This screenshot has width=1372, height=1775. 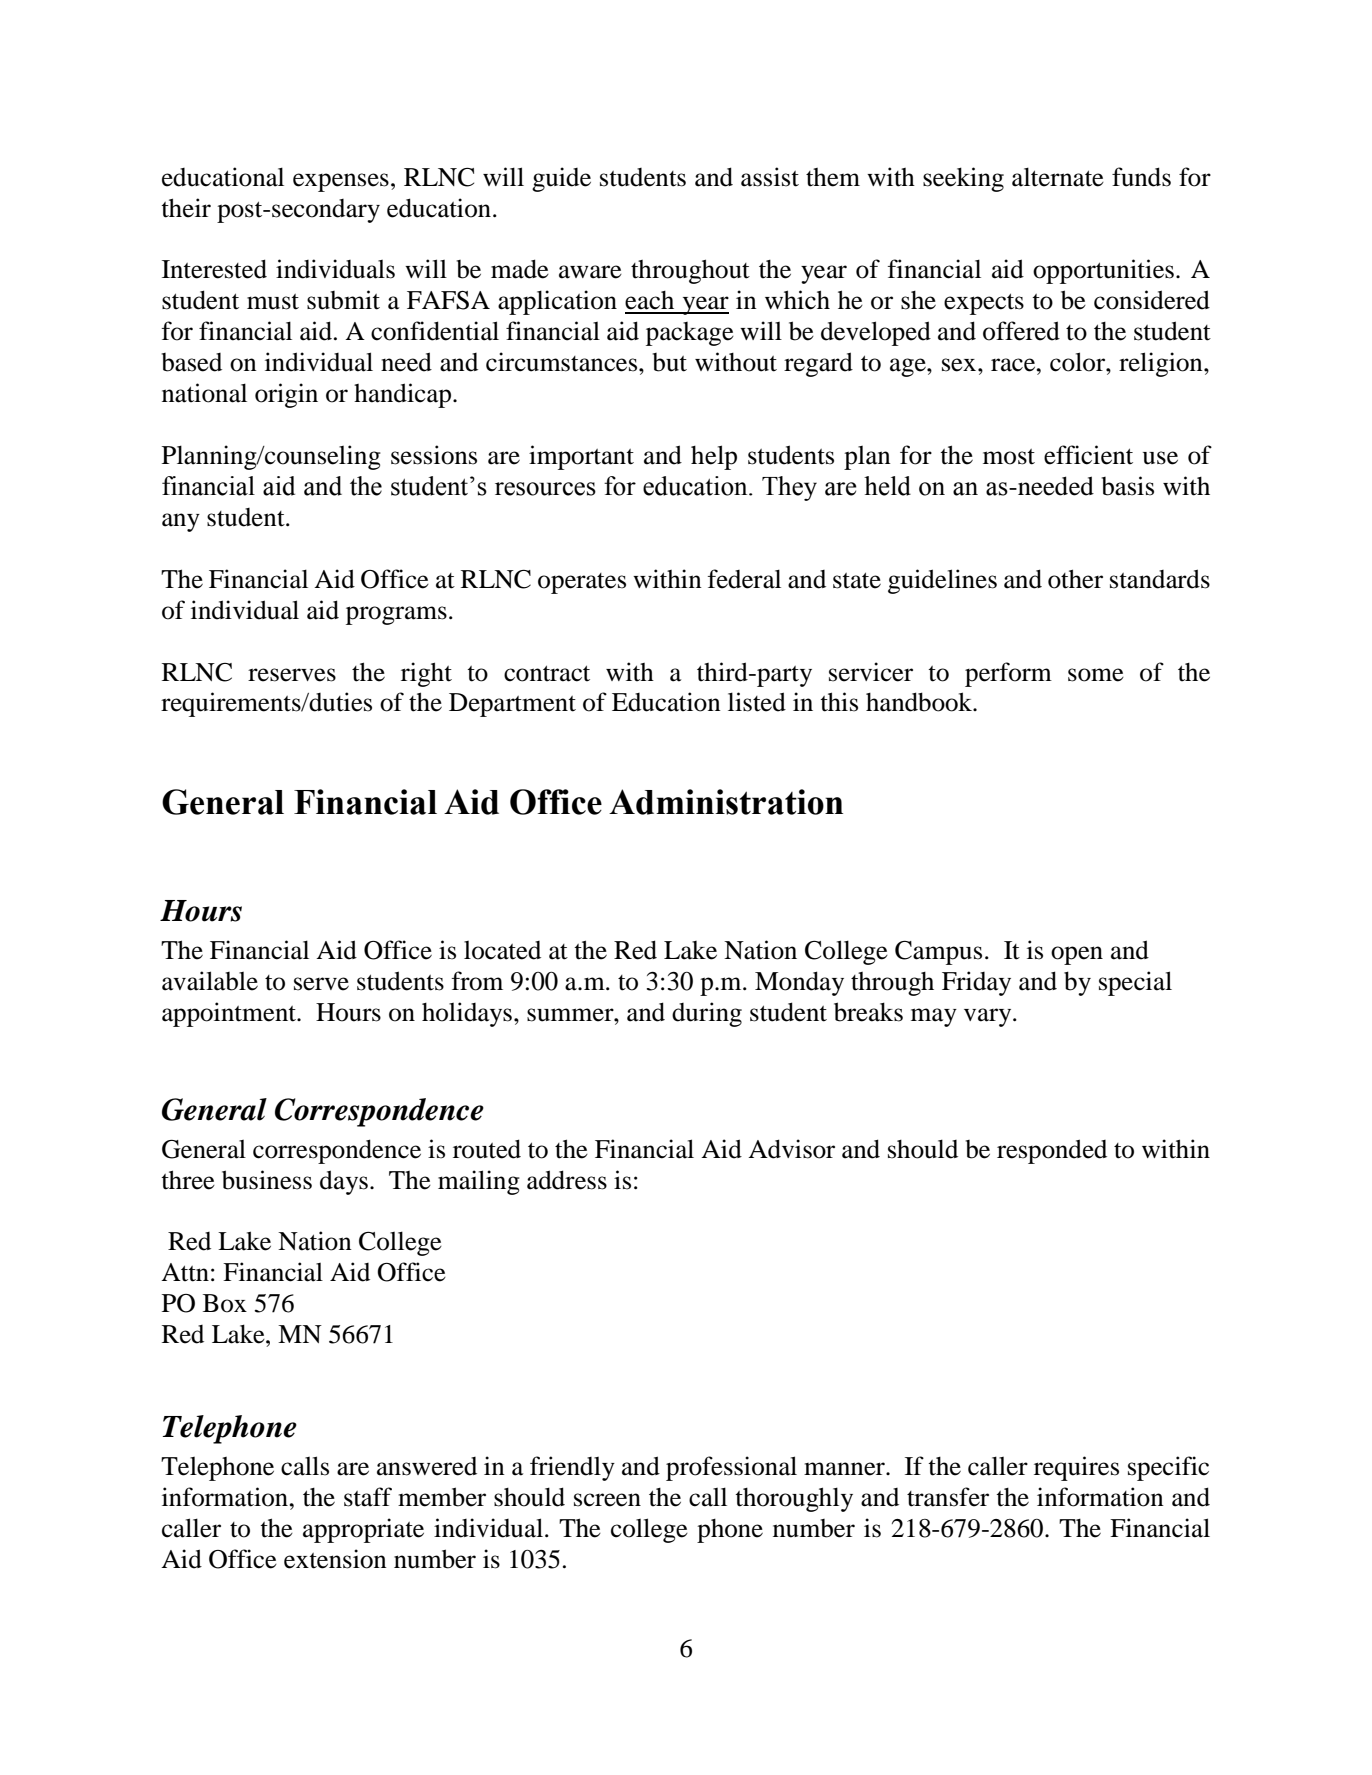 What do you see at coordinates (1058, 177) in the screenshot?
I see `alternate` at bounding box center [1058, 177].
